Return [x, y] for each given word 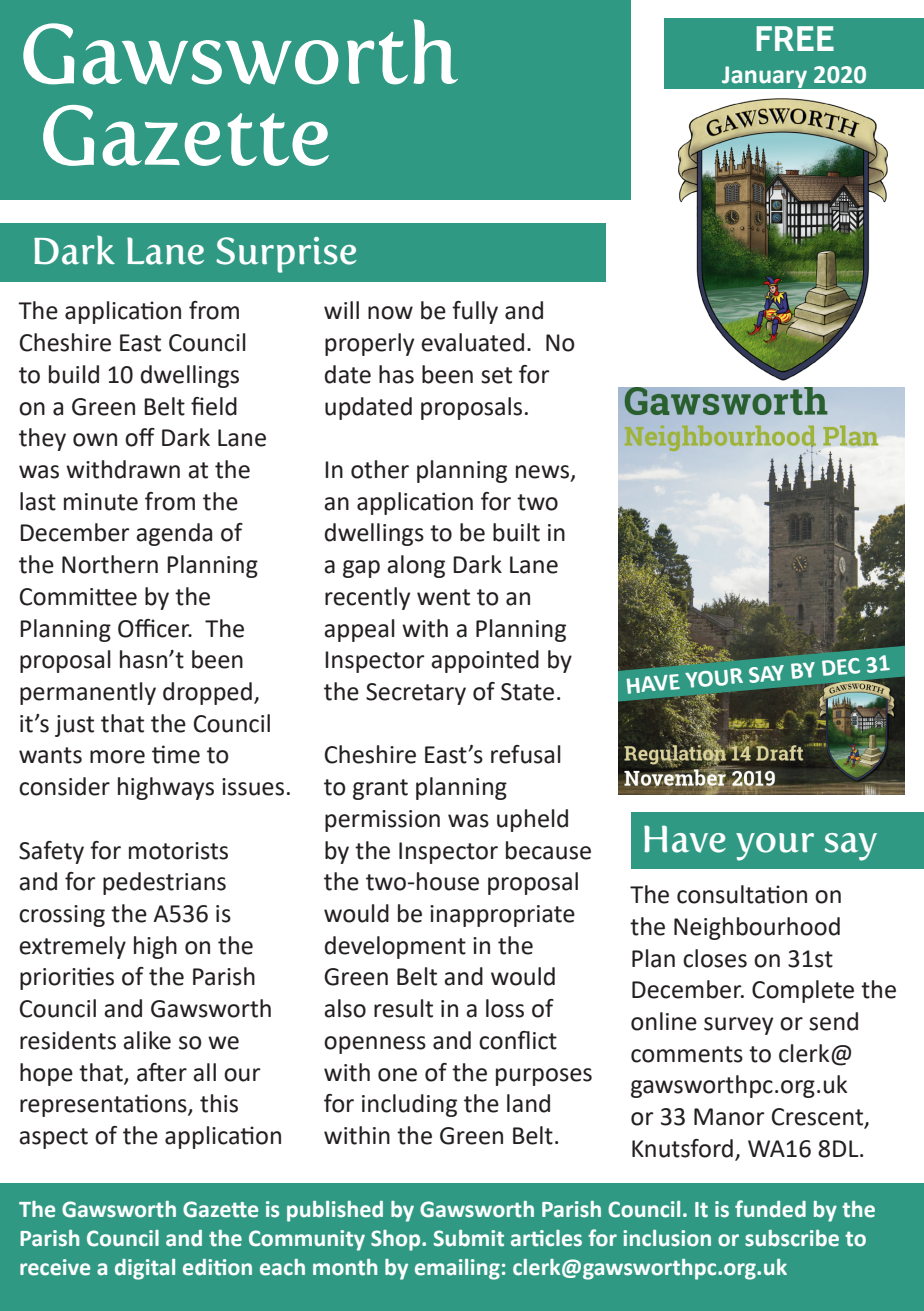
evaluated [472, 342]
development [395, 947]
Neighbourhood [757, 928]
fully [475, 312]
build [74, 374]
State [527, 692]
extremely [72, 947]
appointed [485, 661]
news [542, 472]
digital [145, 1269]
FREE [795, 38]
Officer [155, 628]
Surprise [286, 255]
